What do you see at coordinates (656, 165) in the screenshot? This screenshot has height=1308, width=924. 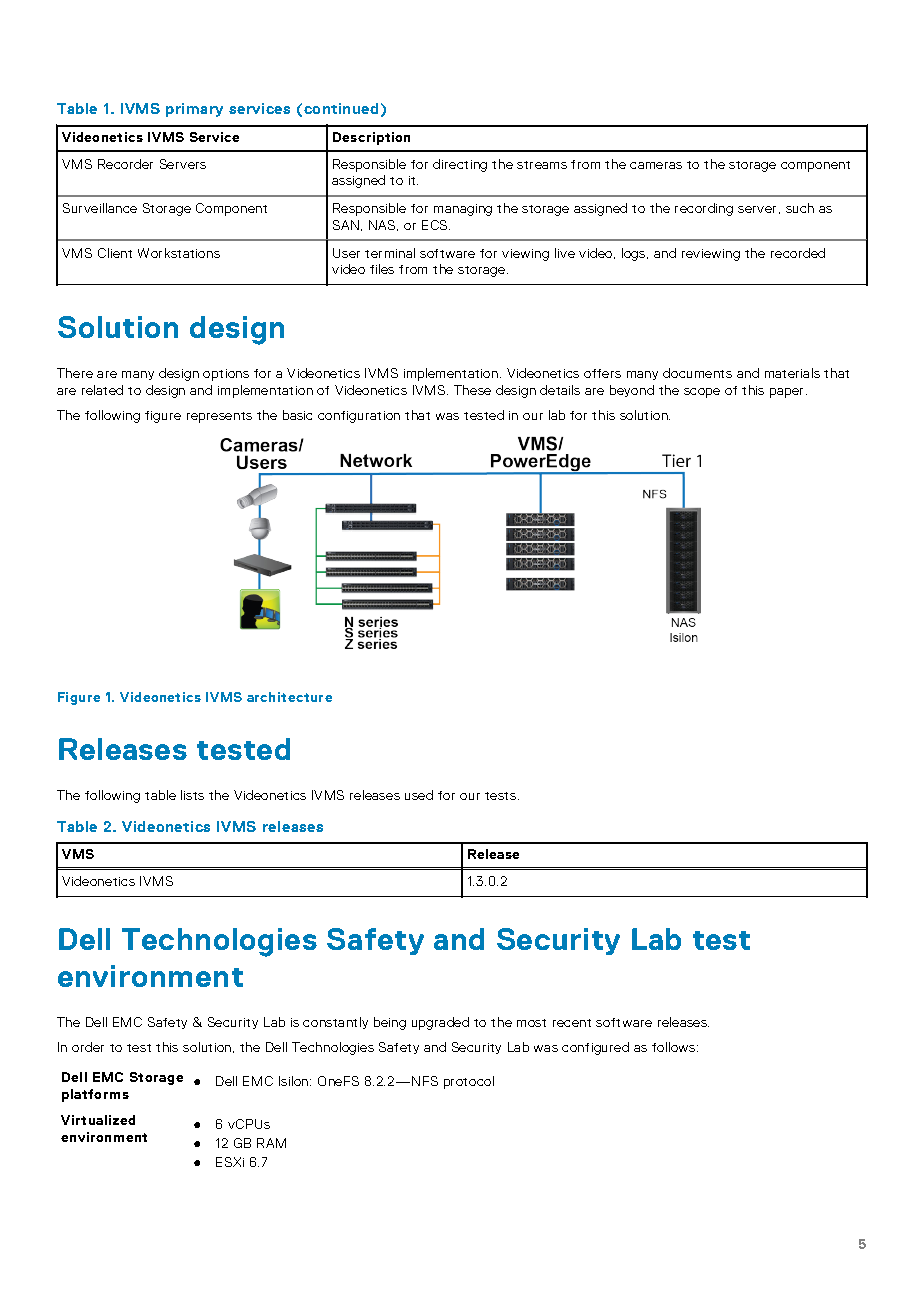 I see `cameras` at bounding box center [656, 165].
